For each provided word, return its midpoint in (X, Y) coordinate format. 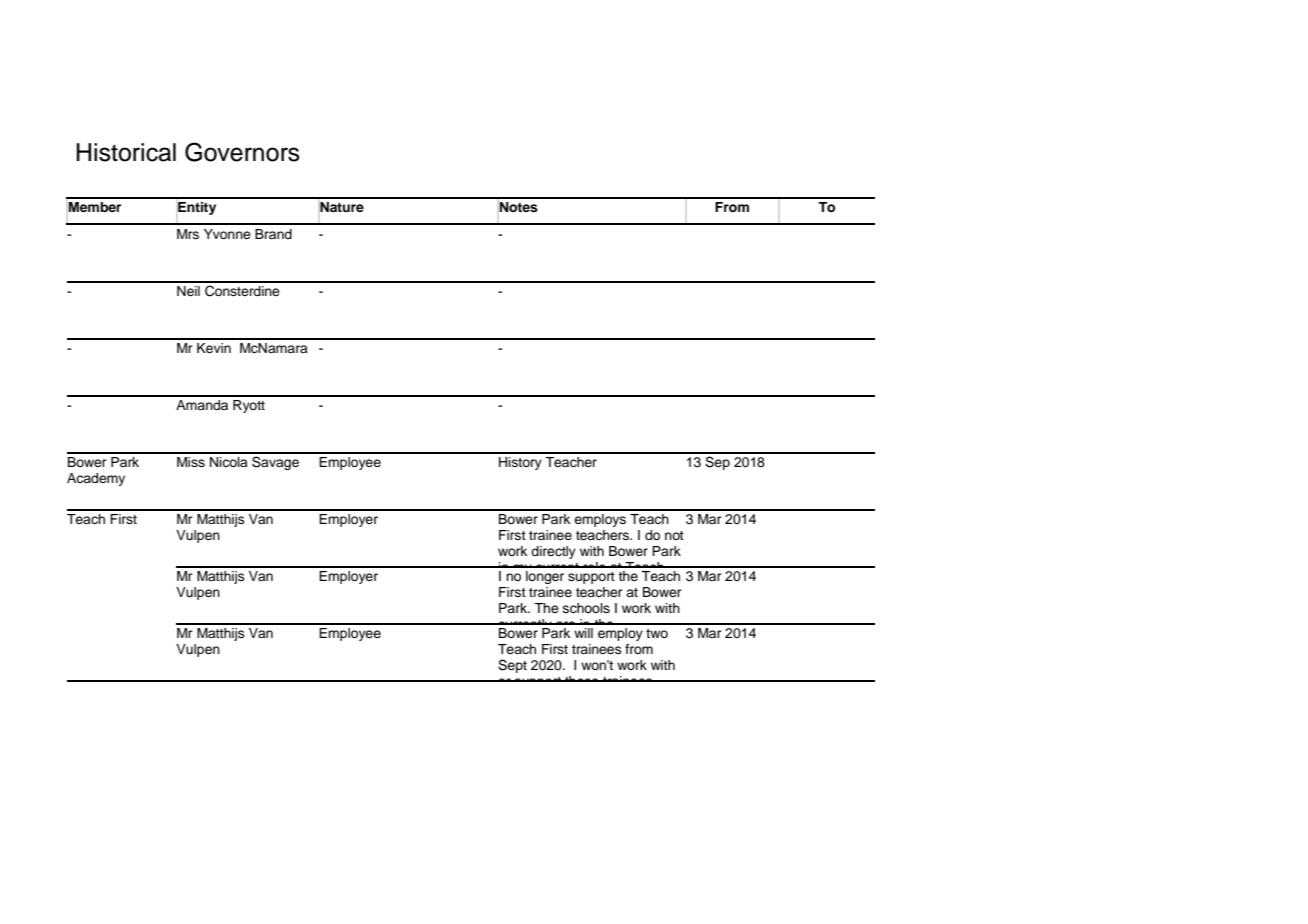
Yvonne (227, 234)
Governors (242, 152)
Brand (273, 234)
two (657, 633)
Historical (126, 152)
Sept (512, 666)
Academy (96, 479)
